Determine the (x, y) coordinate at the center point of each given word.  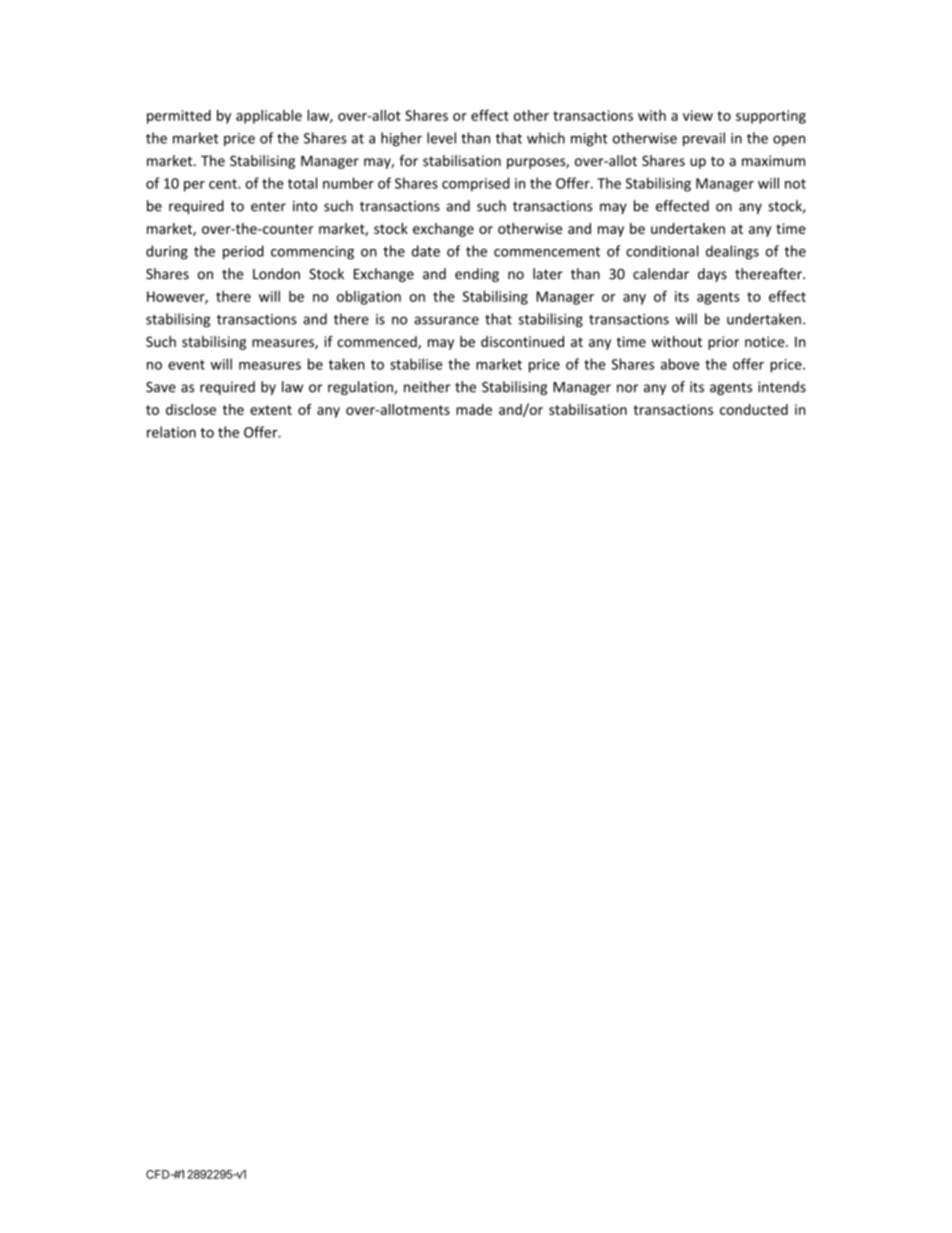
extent (271, 410)
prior (723, 343)
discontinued (522, 341)
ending (477, 275)
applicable (269, 117)
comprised (475, 184)
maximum (773, 160)
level (441, 138)
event (186, 365)
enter (268, 207)
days (712, 275)
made (474, 409)
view (698, 115)
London (276, 274)
